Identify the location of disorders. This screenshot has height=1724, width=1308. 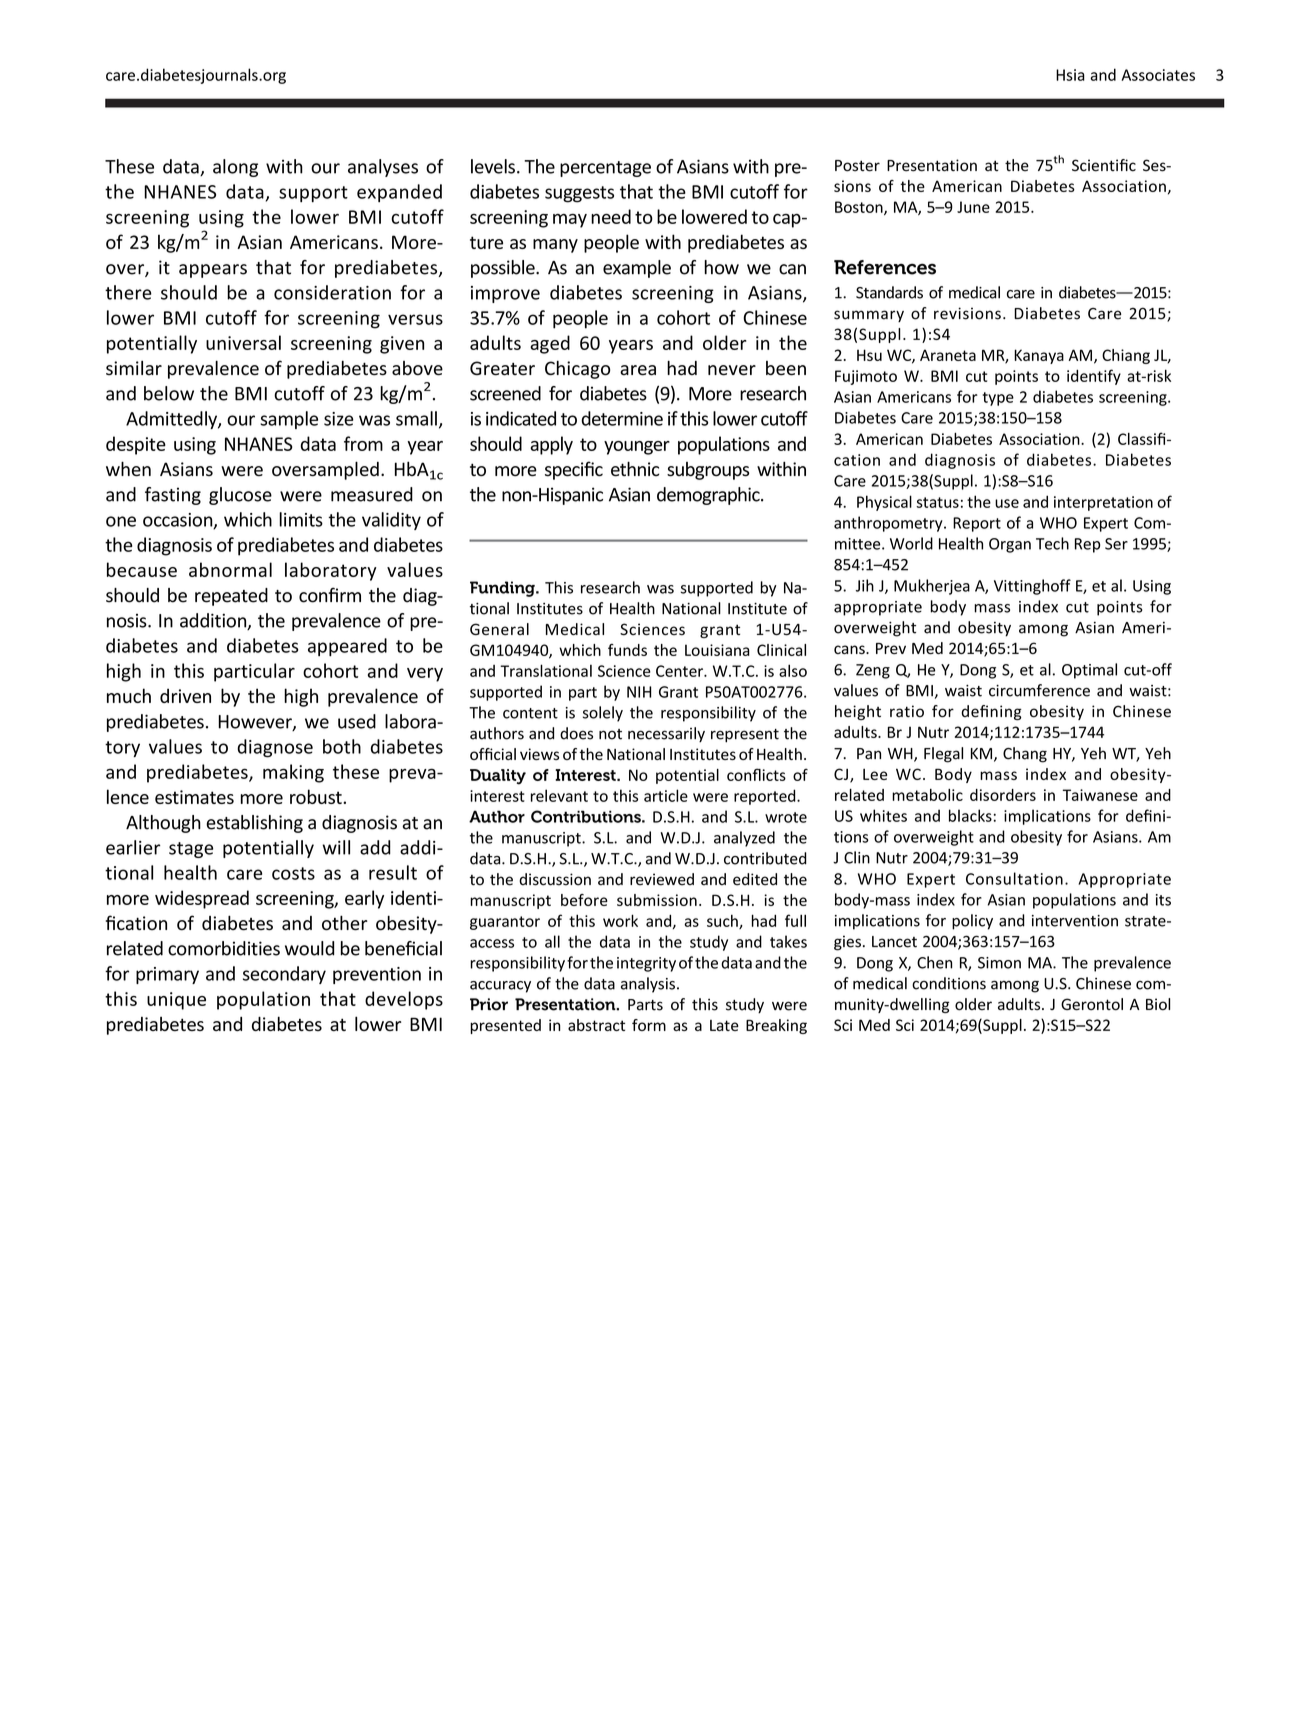
(1003, 795).
